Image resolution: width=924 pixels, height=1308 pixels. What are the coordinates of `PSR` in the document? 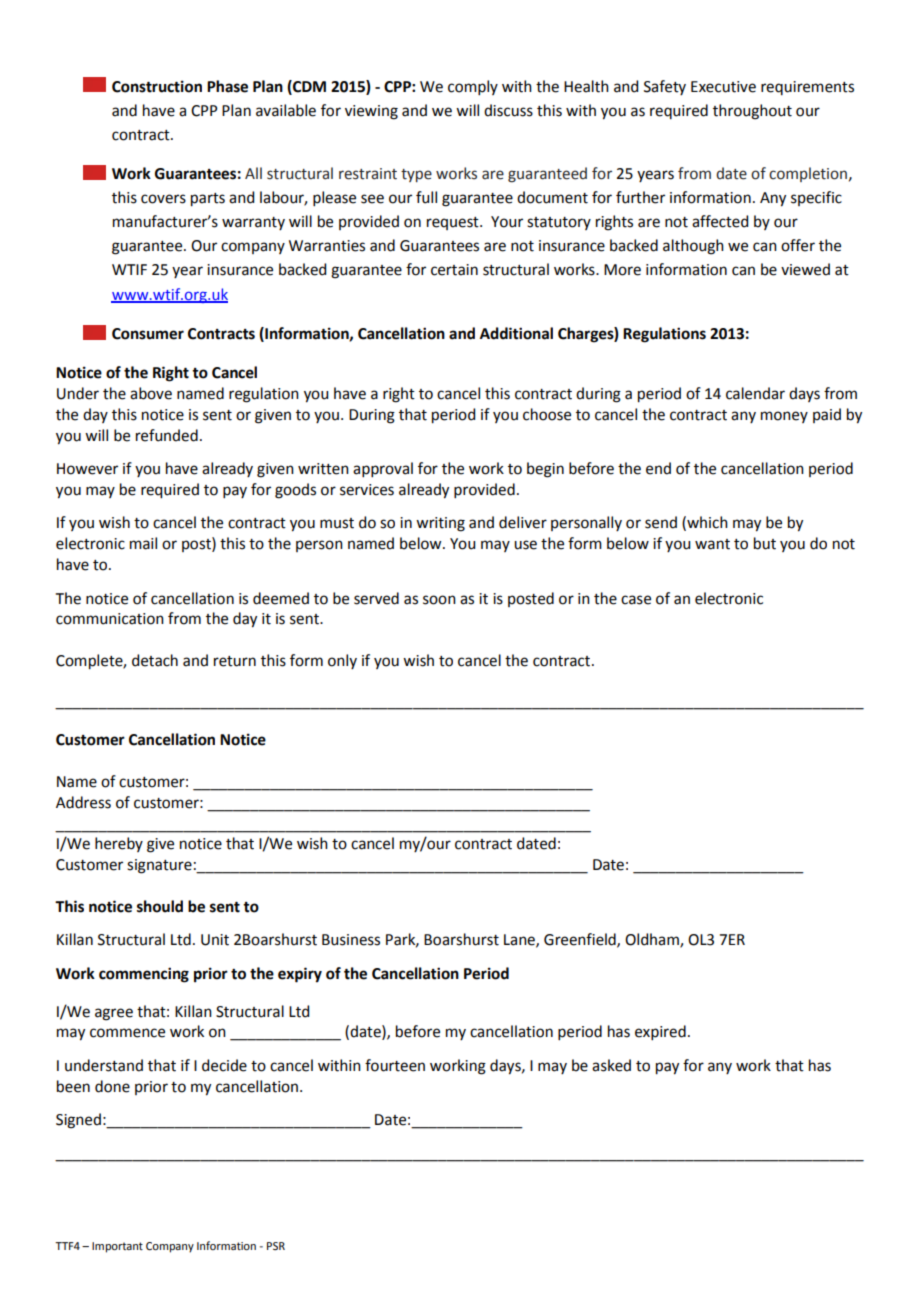 It's located at (276, 1246).
